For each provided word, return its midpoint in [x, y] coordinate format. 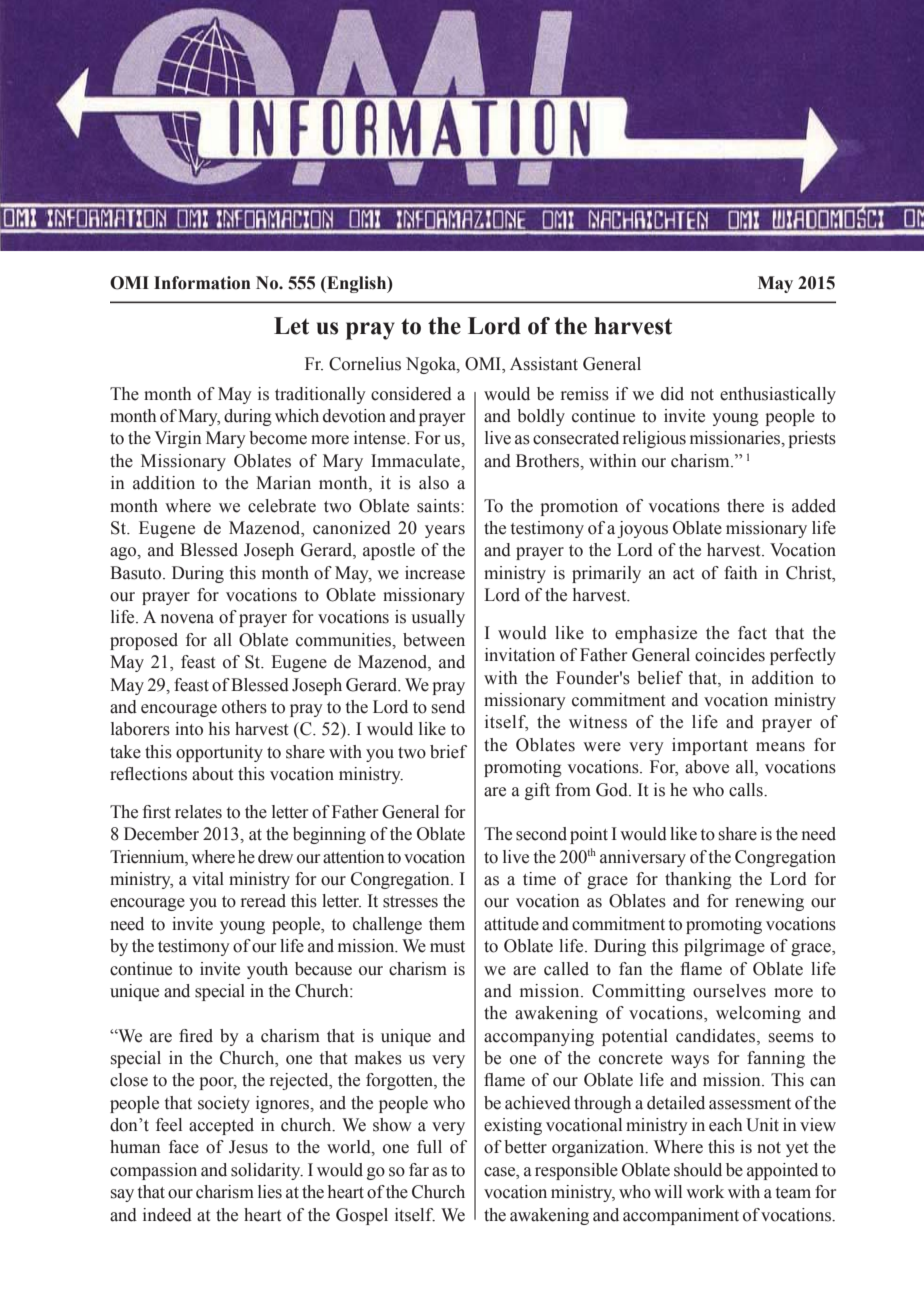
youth [267, 970]
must [447, 947]
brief [448, 752]
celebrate [282, 506]
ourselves [729, 991]
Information [202, 283]
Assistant [544, 364]
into [189, 729]
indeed [167, 1215]
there [745, 506]
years [445, 531]
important [710, 746]
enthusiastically [778, 395]
